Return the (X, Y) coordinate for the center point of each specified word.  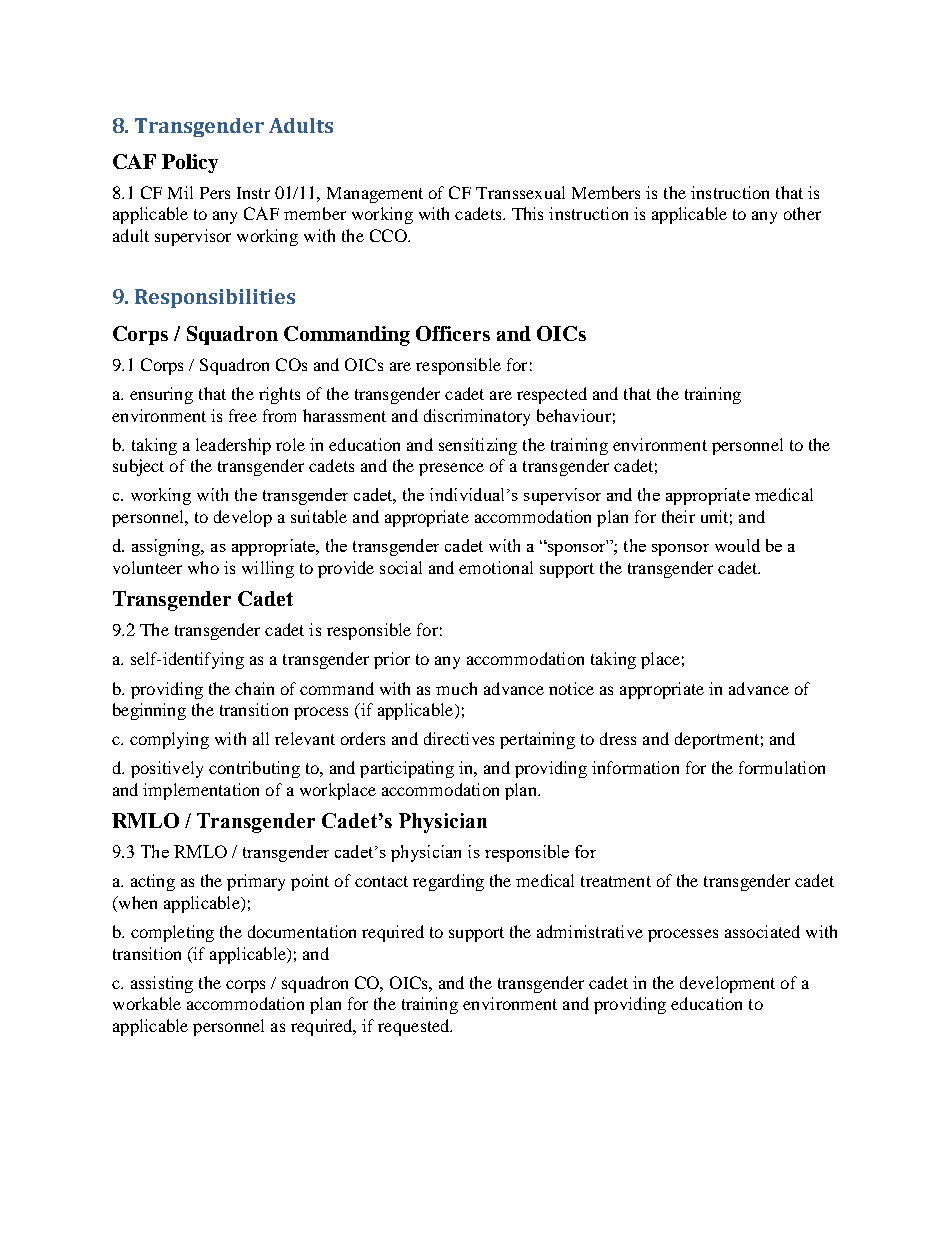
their (678, 516)
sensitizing (478, 446)
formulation (782, 767)
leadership (233, 446)
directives (459, 738)
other (802, 213)
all (261, 738)
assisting (162, 984)
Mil (180, 192)
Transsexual (520, 192)
